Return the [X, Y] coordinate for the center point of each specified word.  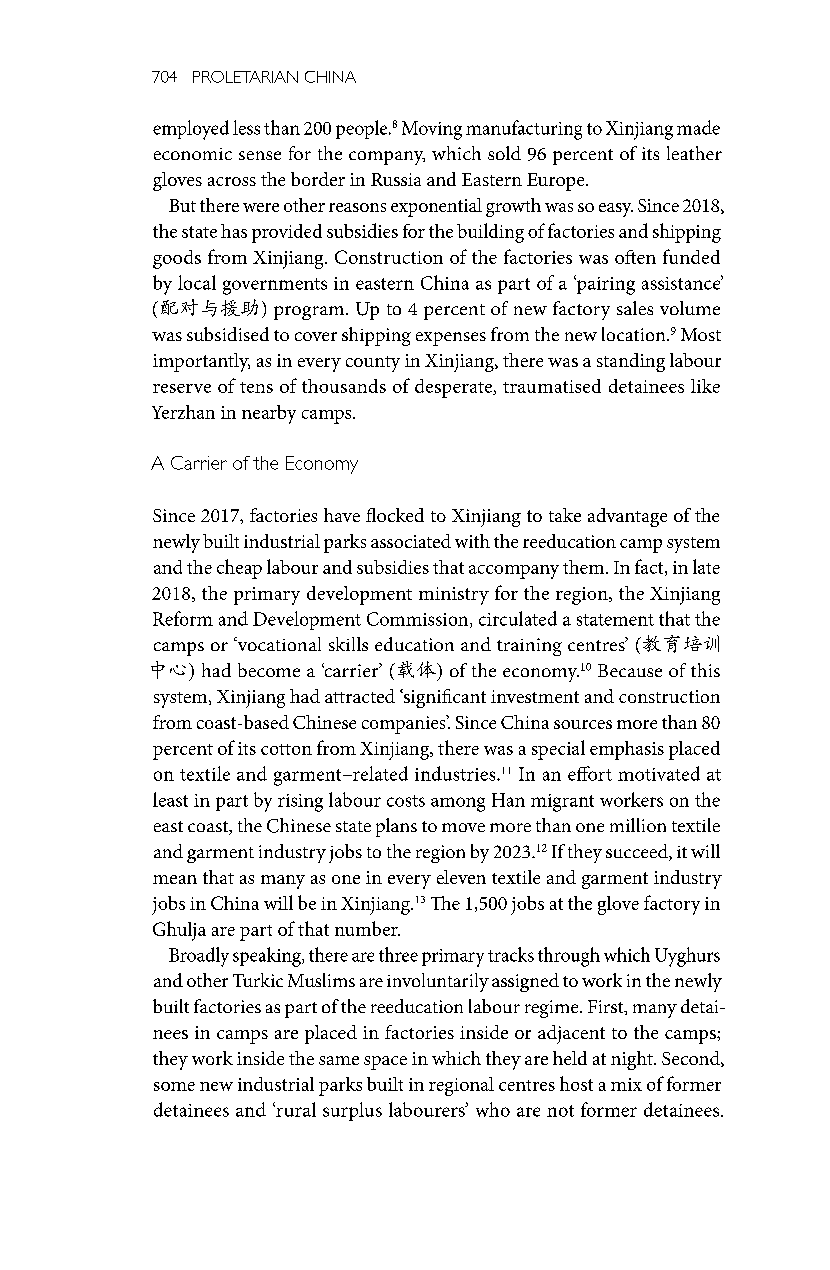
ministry [454, 596]
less [246, 127]
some [174, 1086]
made [698, 127]
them [585, 567]
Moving [432, 130]
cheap [239, 569]
